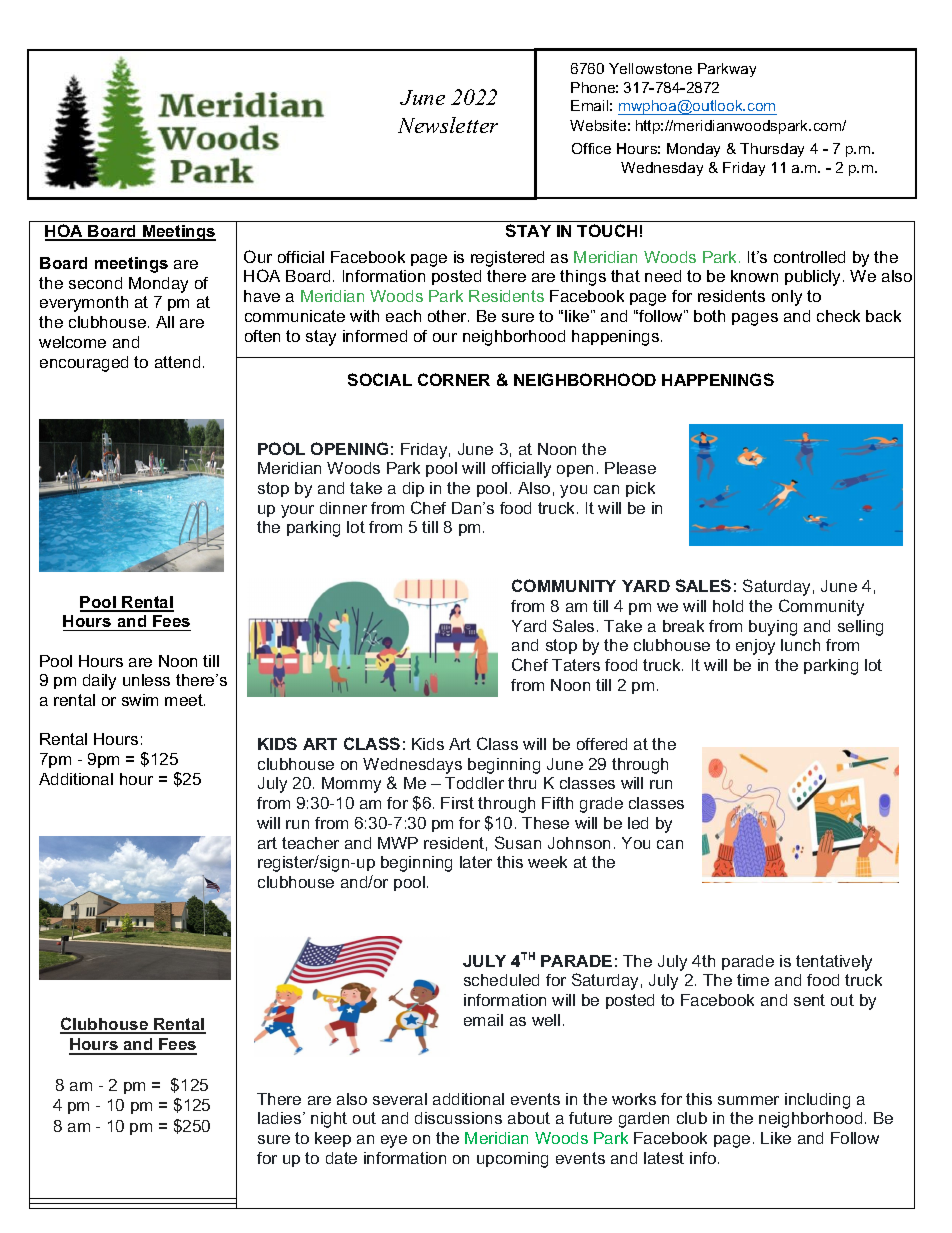 Image resolution: width=952 pixels, height=1233 pixels. I want to click on Thursday, so click(772, 150).
